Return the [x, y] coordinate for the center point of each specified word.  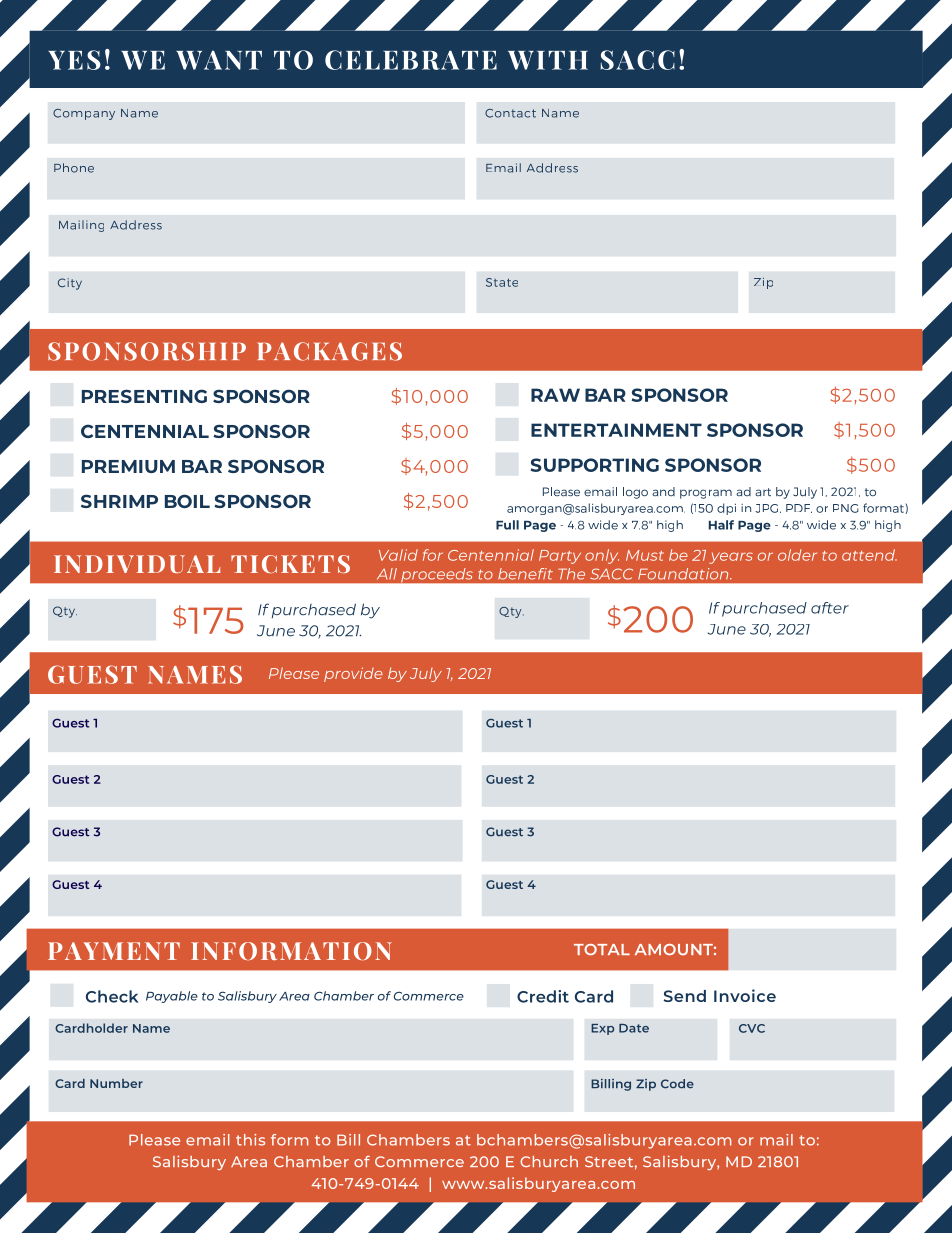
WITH [548, 60]
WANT [219, 60]
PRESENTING [144, 396]
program [706, 494]
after [830, 608]
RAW [555, 395]
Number [116, 1083]
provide [353, 674]
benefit [525, 574]
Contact [510, 113]
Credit [543, 996]
